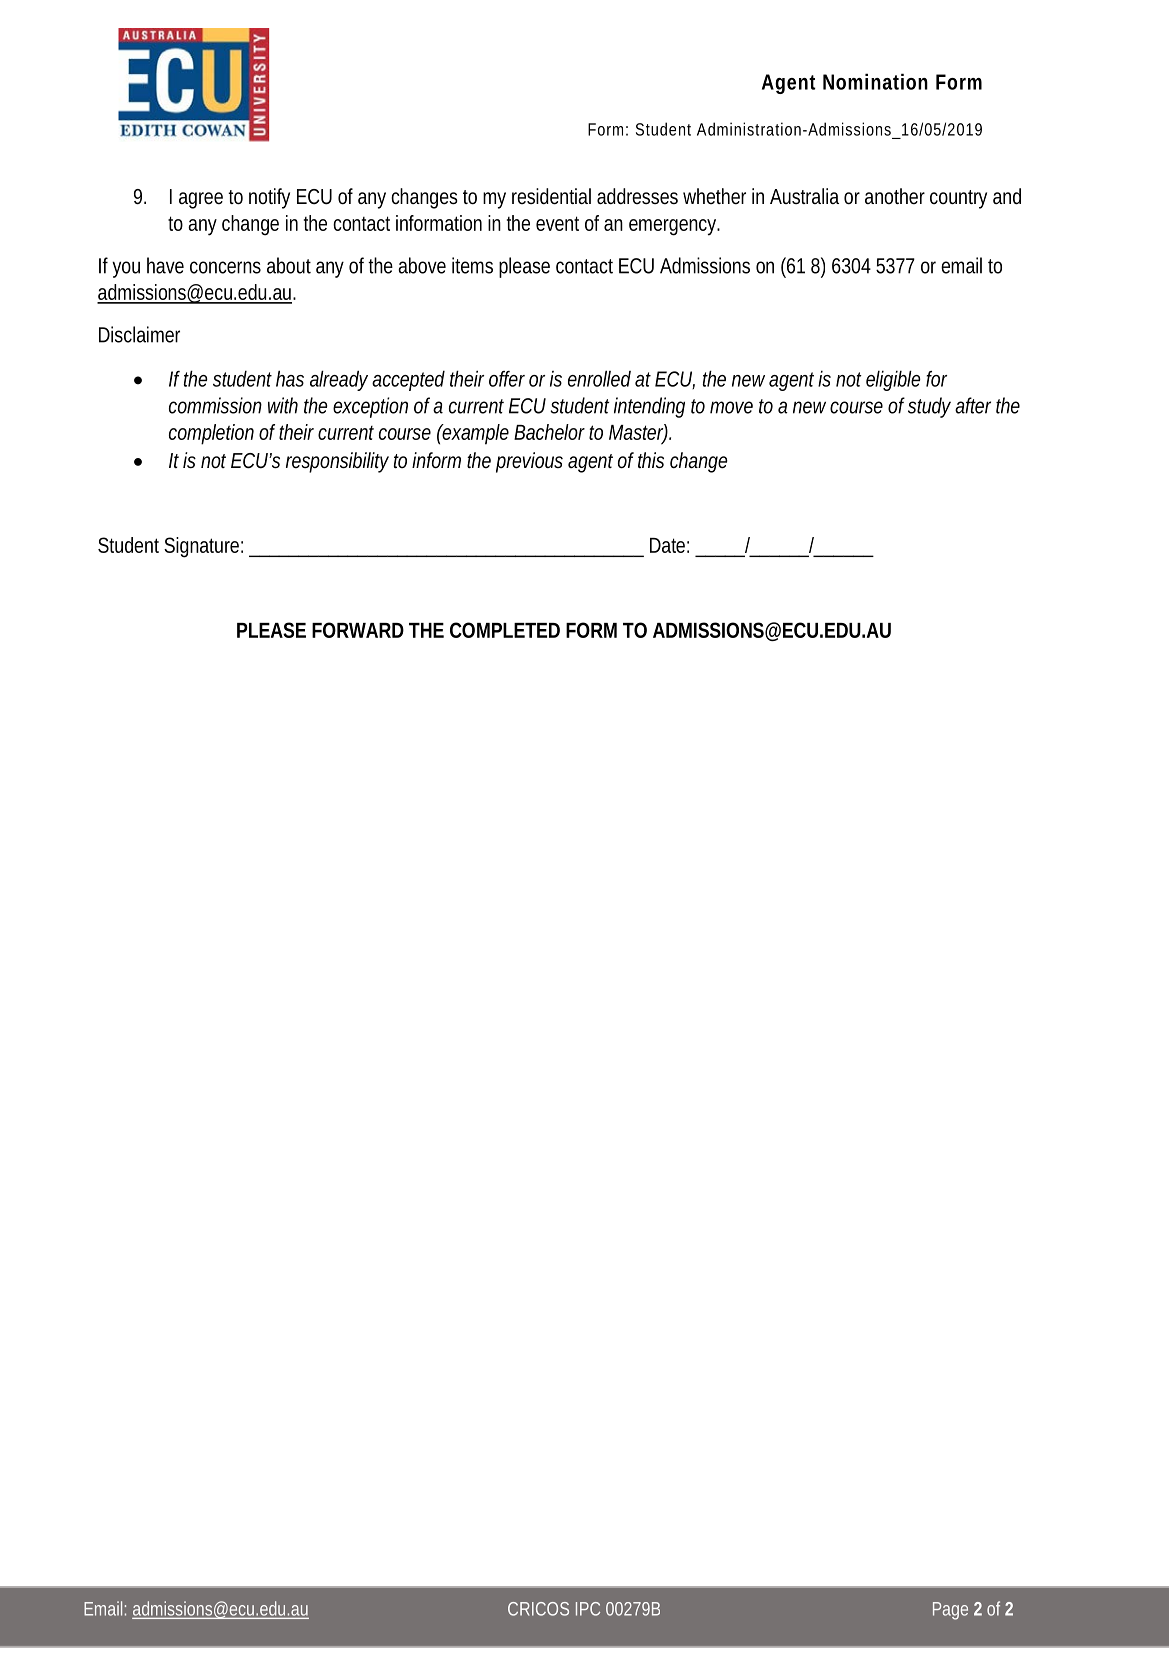 The width and height of the screenshot is (1169, 1653). Describe the element at coordinates (929, 407) in the screenshot. I see `study` at that location.
